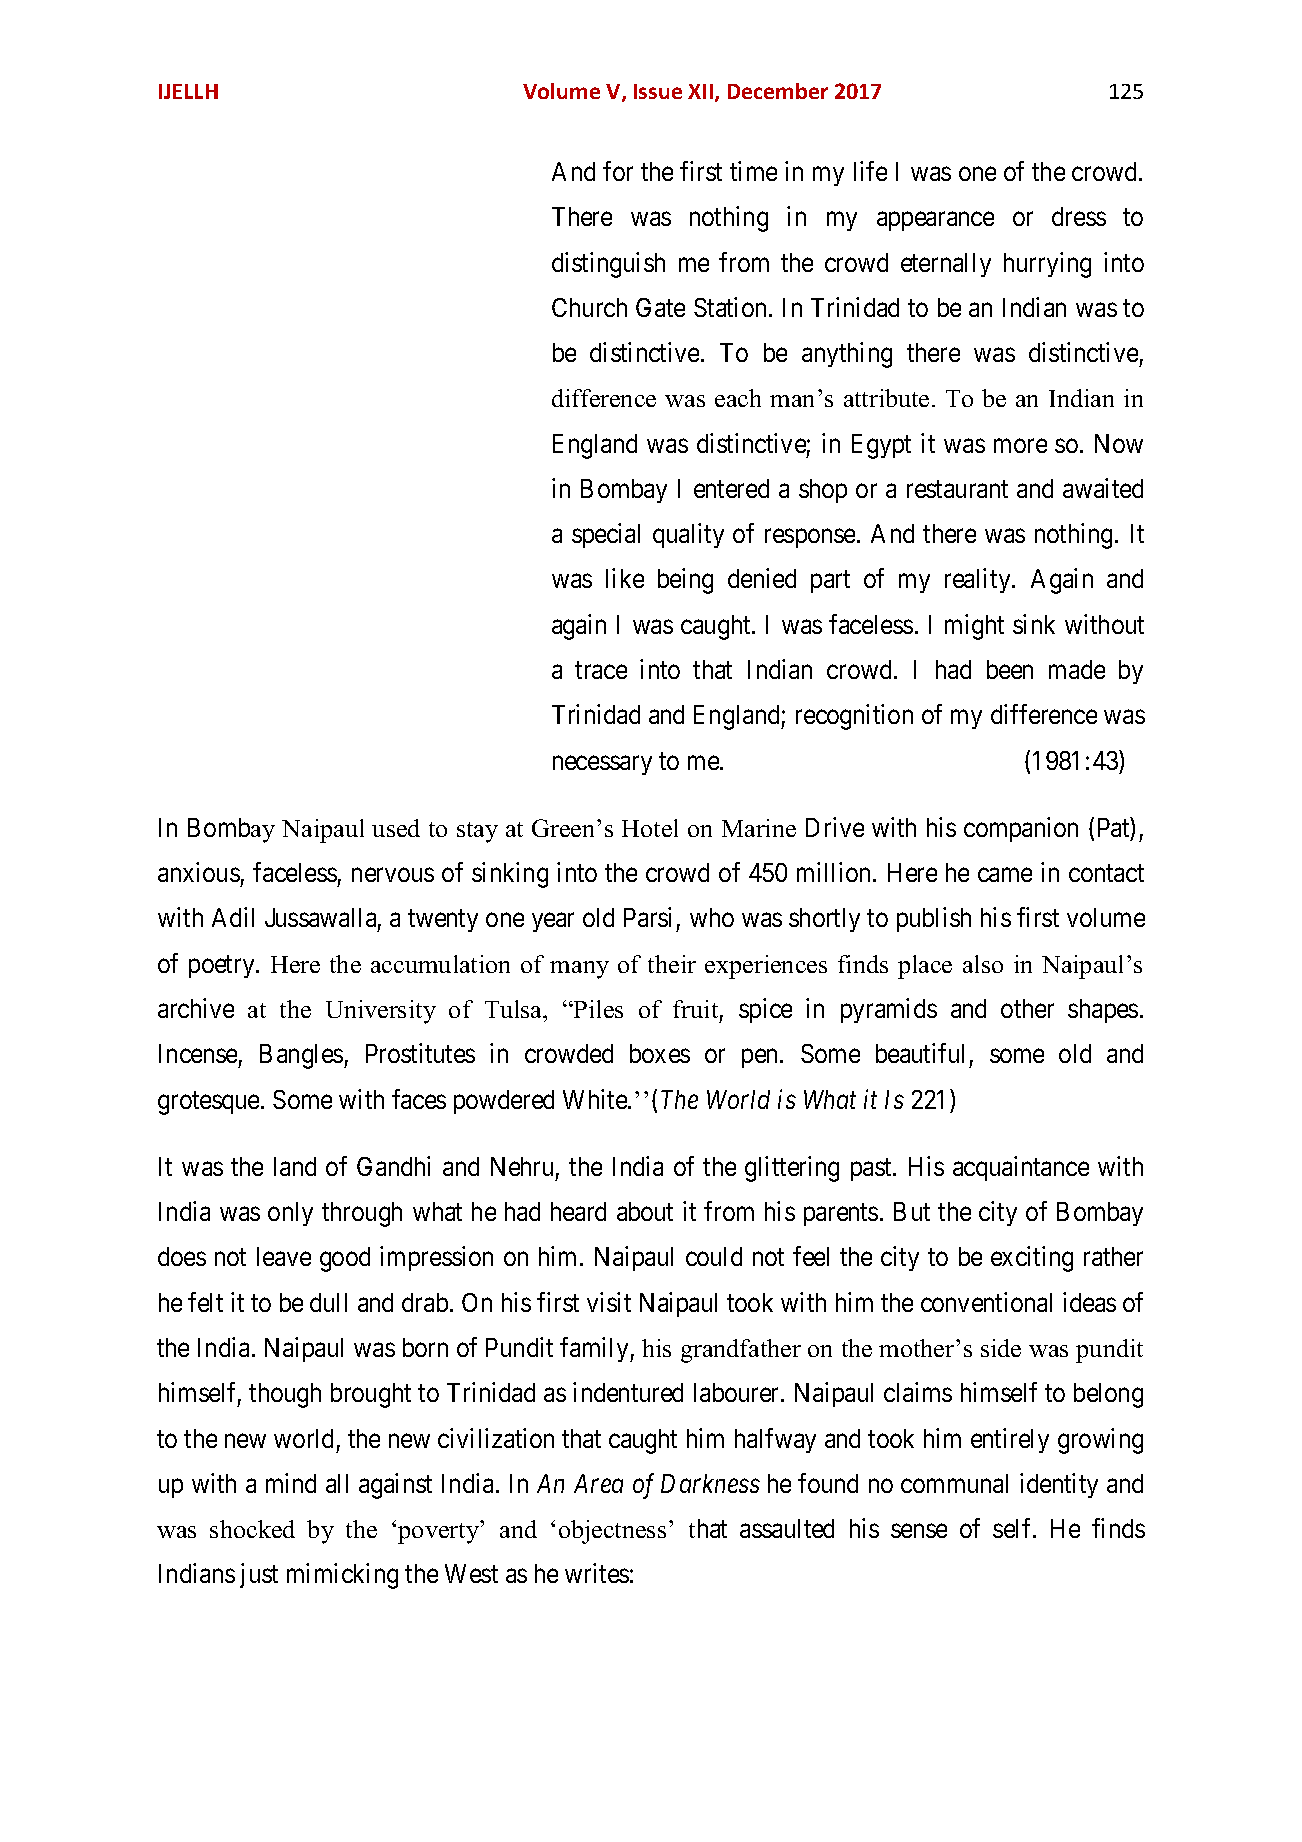 This screenshot has width=1302, height=1842. What do you see at coordinates (979, 581) in the screenshot?
I see `reality` at bounding box center [979, 581].
